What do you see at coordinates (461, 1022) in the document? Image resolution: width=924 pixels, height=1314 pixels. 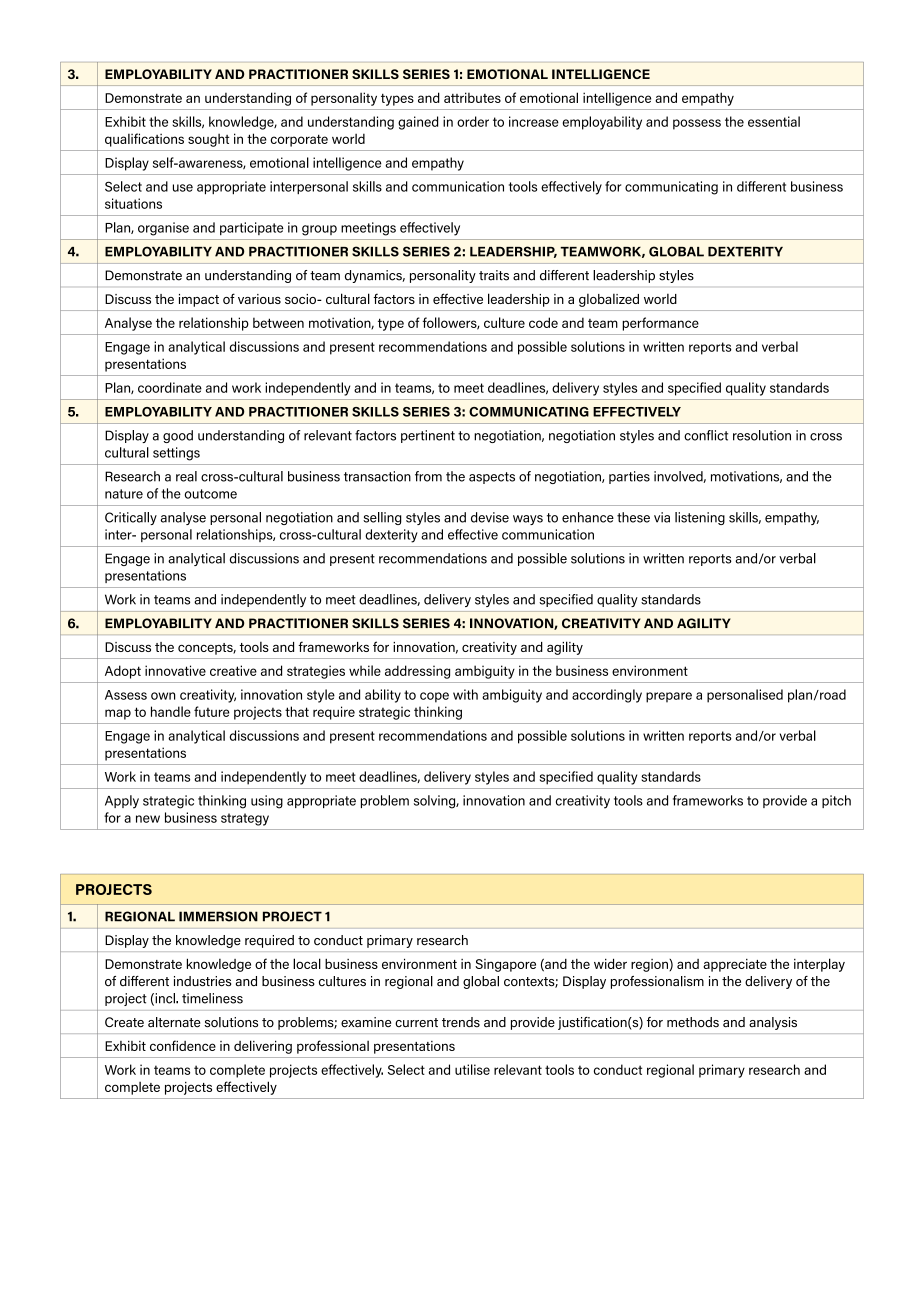 I see `trends` at bounding box center [461, 1022].
